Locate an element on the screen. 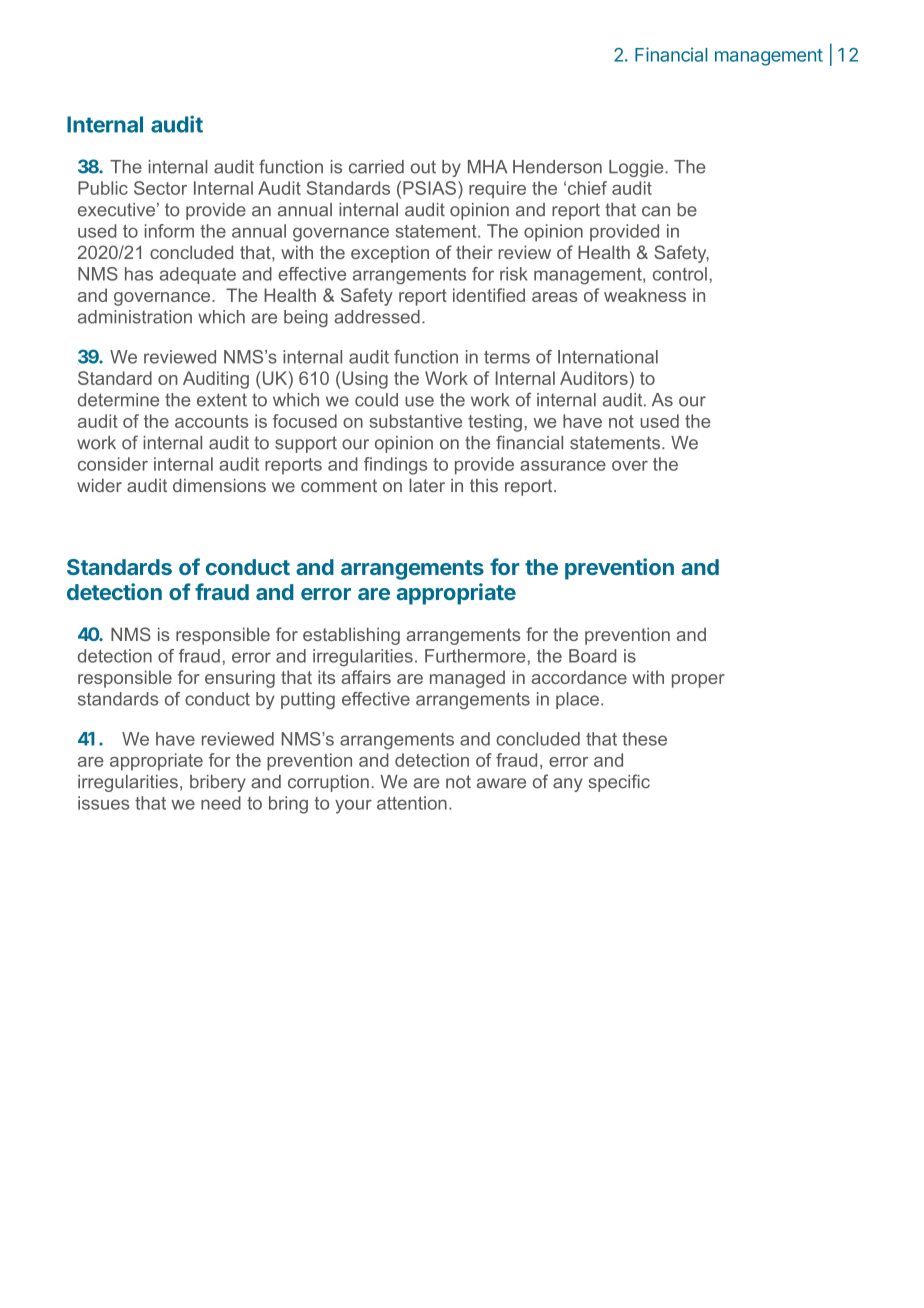  carried is located at coordinates (376, 167).
